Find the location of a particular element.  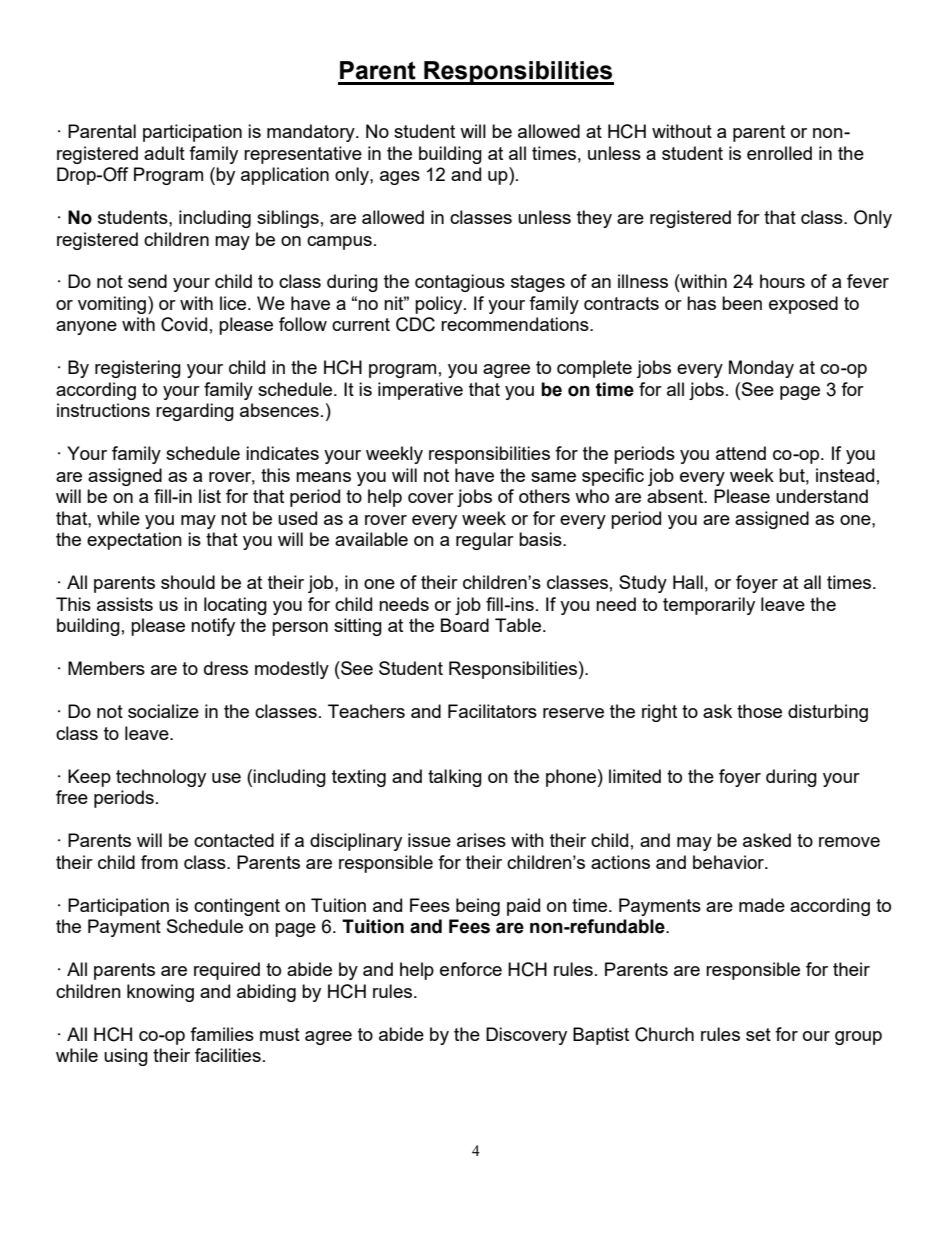

temporarily is located at coordinates (709, 606).
